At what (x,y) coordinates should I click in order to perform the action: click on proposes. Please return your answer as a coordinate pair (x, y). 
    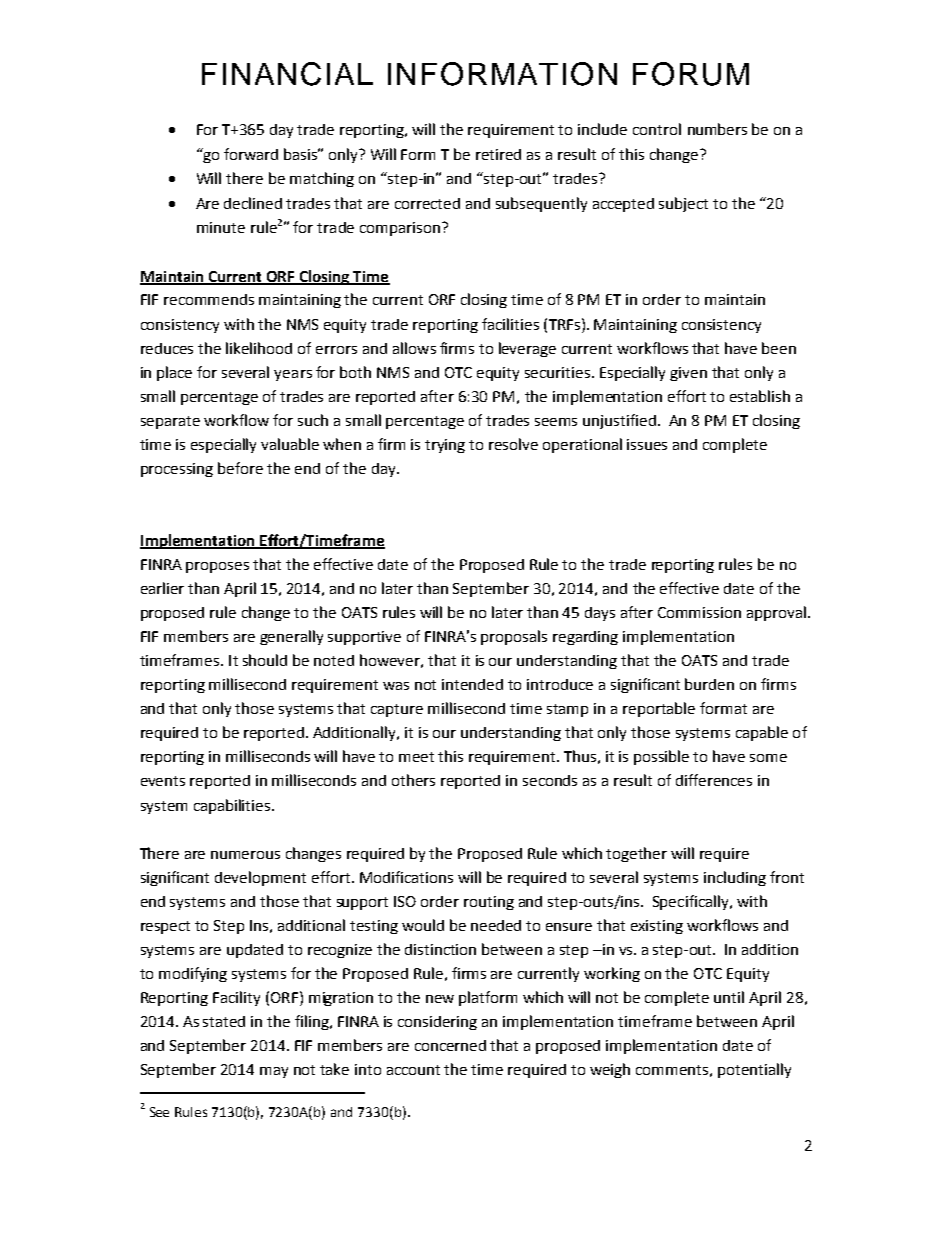
    Looking at the image, I should click on (217, 567).
